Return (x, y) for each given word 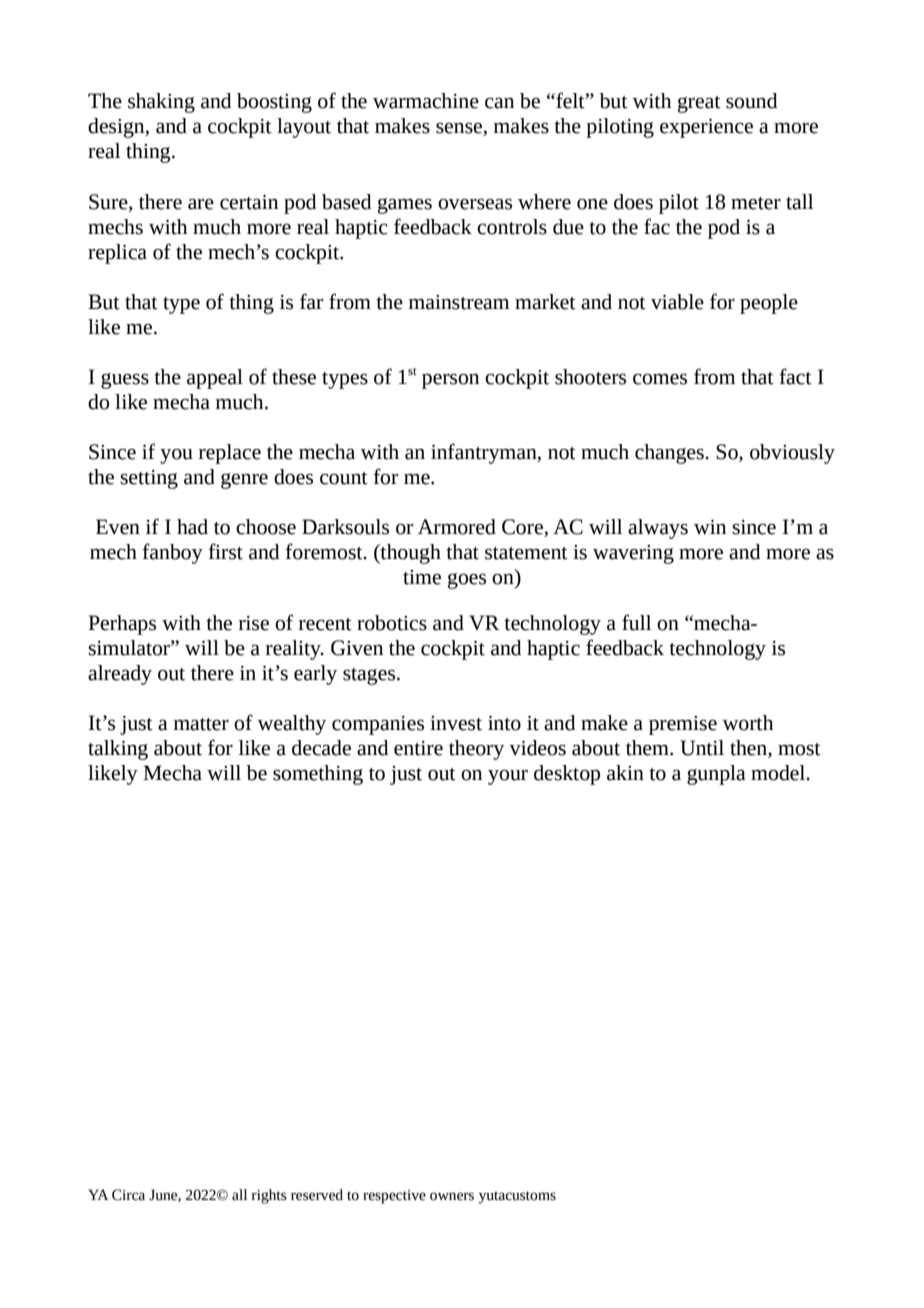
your (508, 777)
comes (660, 379)
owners (452, 1196)
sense (460, 129)
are (201, 204)
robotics (392, 623)
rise (254, 623)
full (636, 622)
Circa (128, 1195)
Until (702, 748)
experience (706, 128)
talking (118, 750)
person (450, 381)
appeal (215, 379)
